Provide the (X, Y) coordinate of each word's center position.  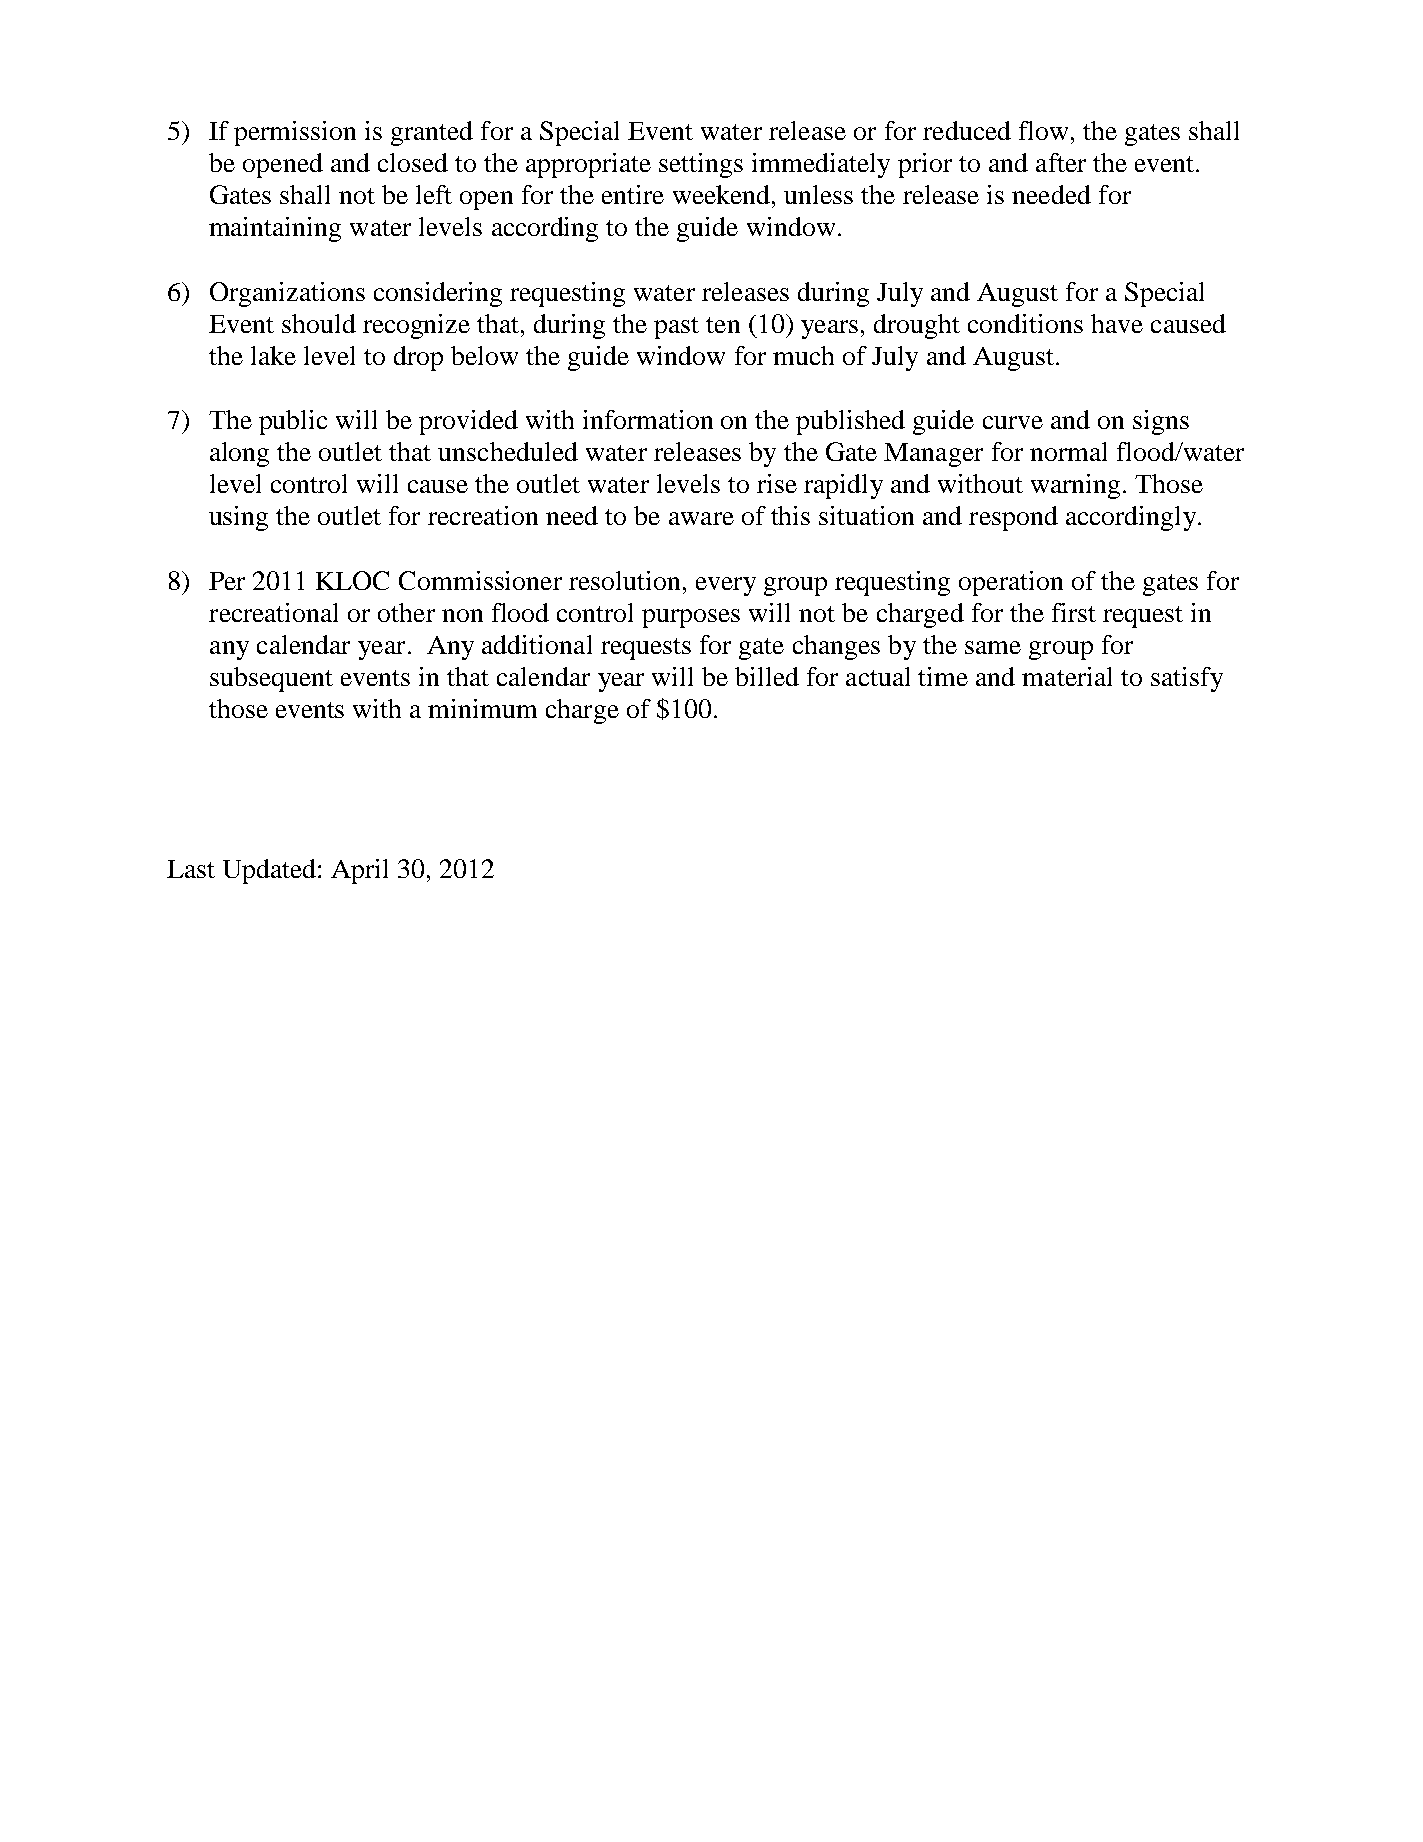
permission (295, 133)
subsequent (271, 679)
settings (701, 165)
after (1061, 162)
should (319, 323)
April (359, 871)
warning (1075, 486)
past (676, 328)
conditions (1025, 323)
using (238, 518)
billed (767, 676)
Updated (271, 871)
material (1067, 676)
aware (701, 518)
